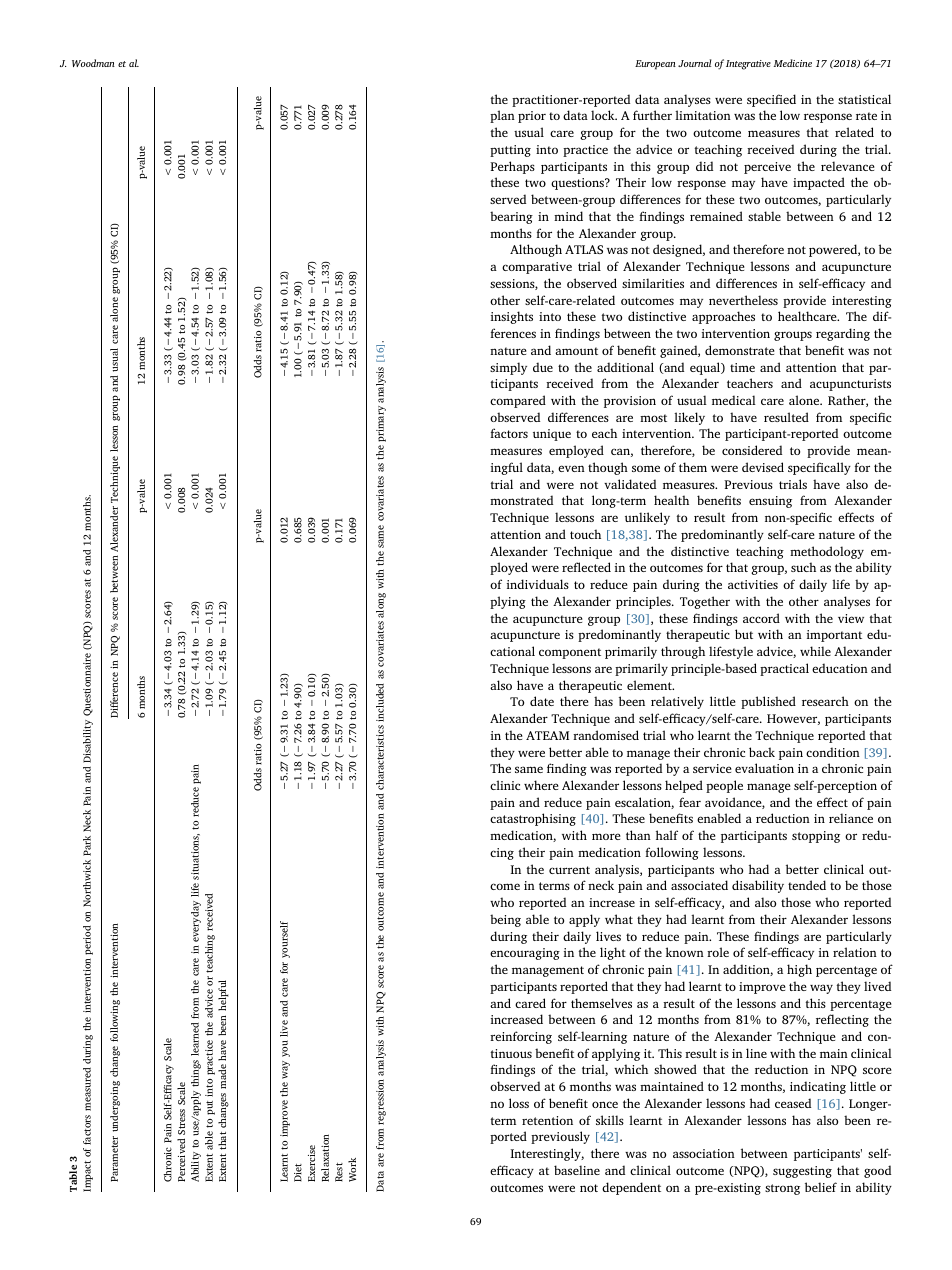 This document has width=952, height=1270. Describe the element at coordinates (519, 1103) in the document. I see `loss` at that location.
